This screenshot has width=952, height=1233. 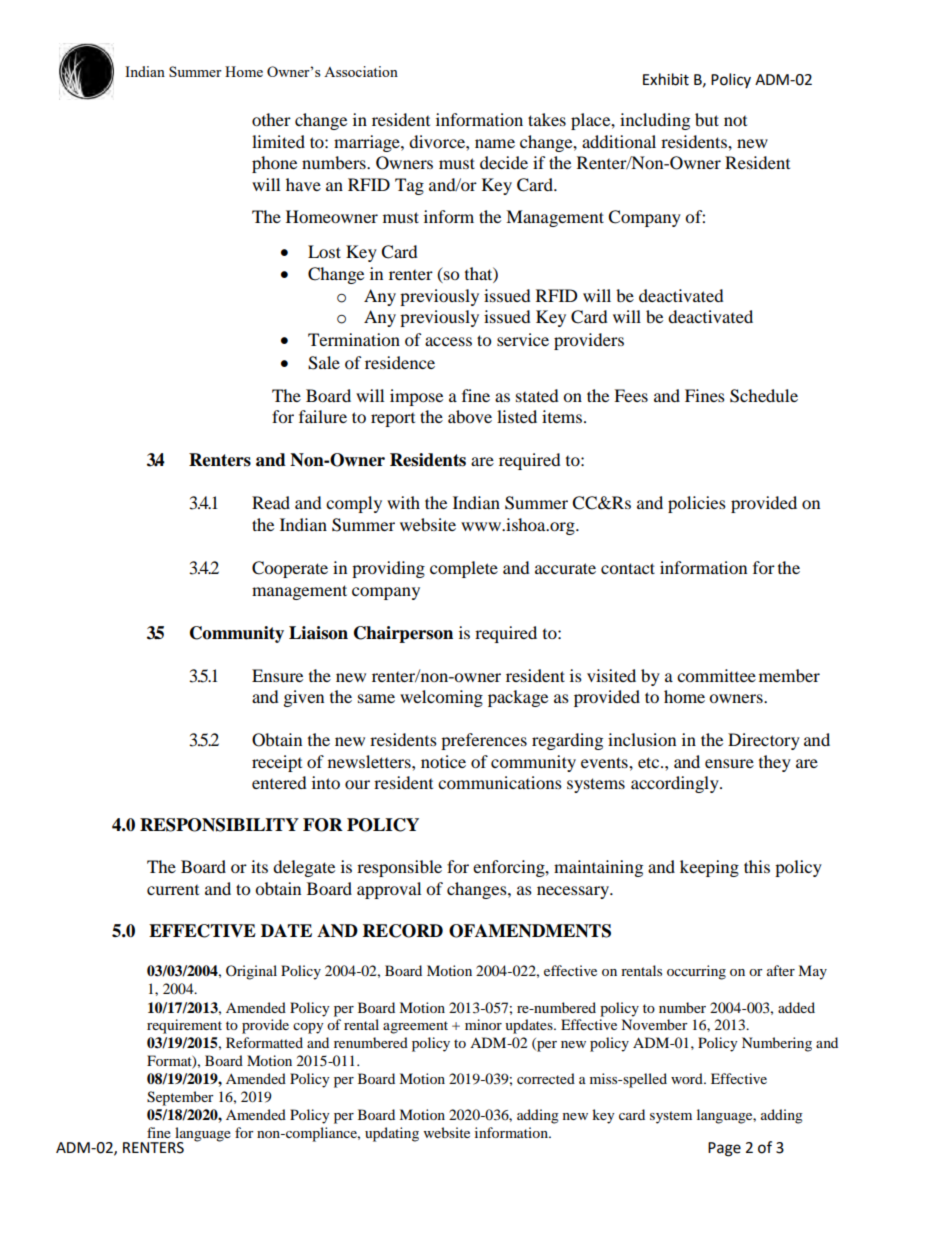 What do you see at coordinates (628, 568) in the screenshot?
I see `contact` at bounding box center [628, 568].
